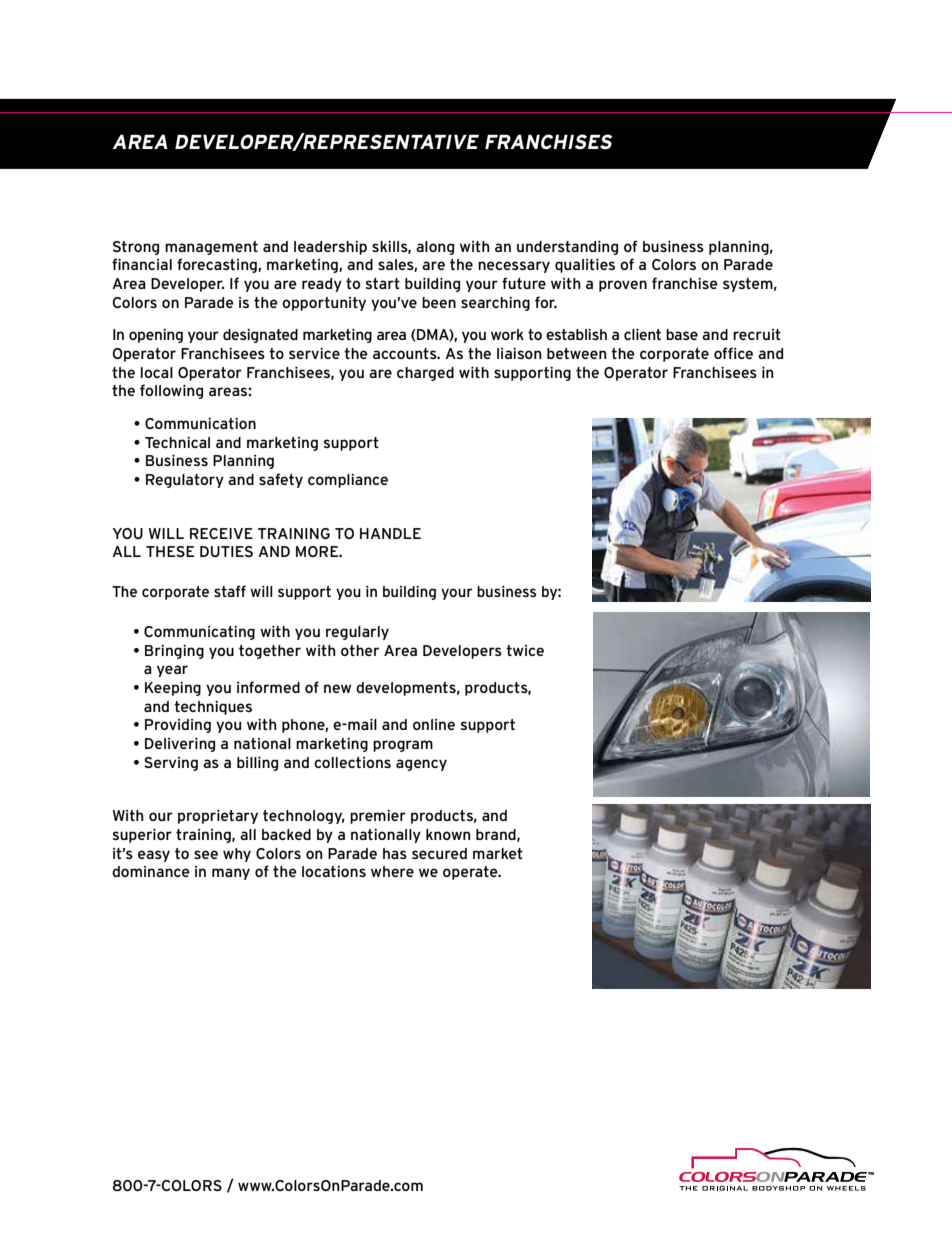 Image resolution: width=952 pixels, height=1233 pixels. I want to click on why, so click(237, 855).
